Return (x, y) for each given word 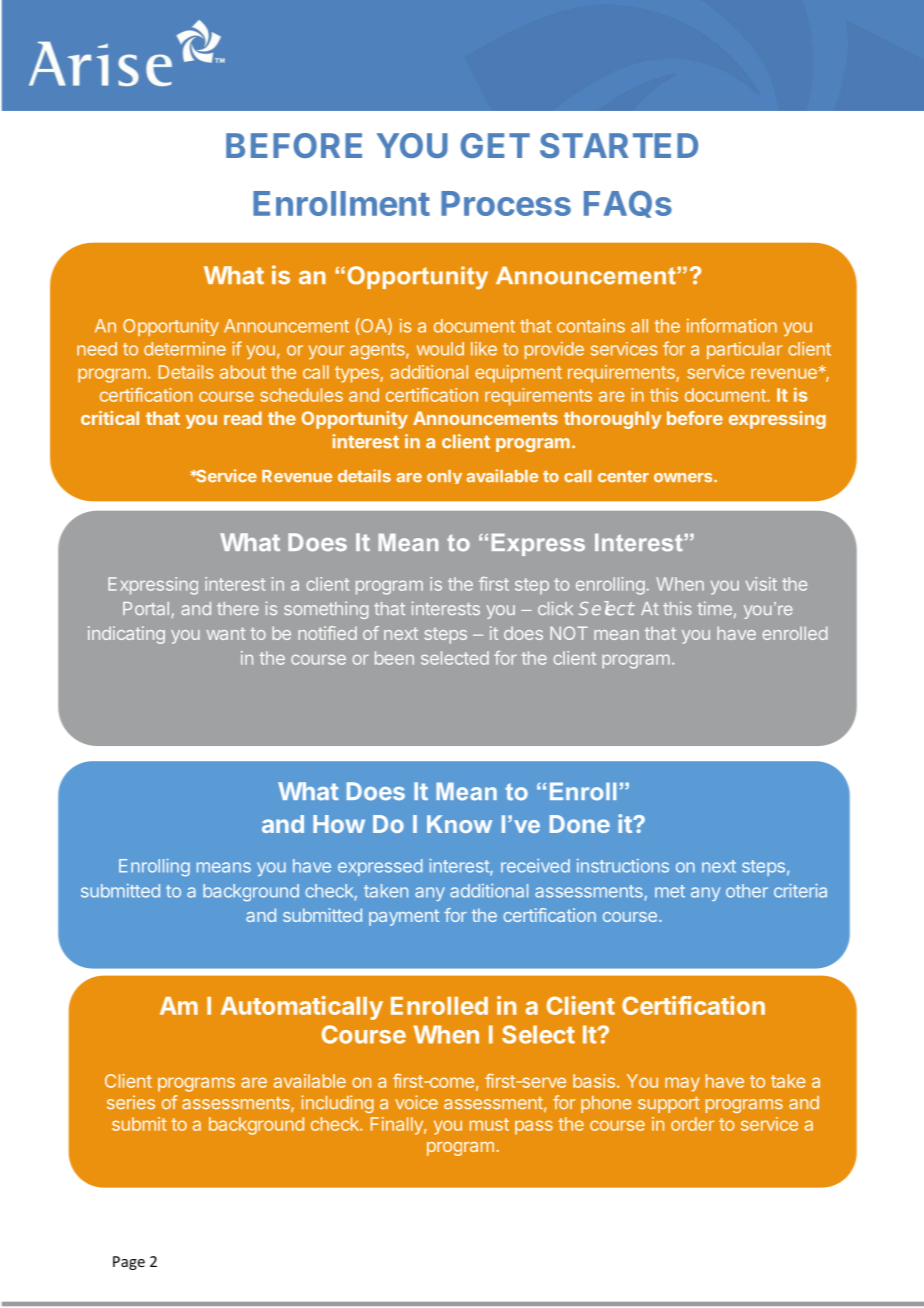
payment (404, 917)
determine (185, 349)
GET (495, 145)
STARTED (619, 145)
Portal (146, 608)
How (339, 824)
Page (129, 1263)
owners (684, 478)
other (747, 891)
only (444, 477)
